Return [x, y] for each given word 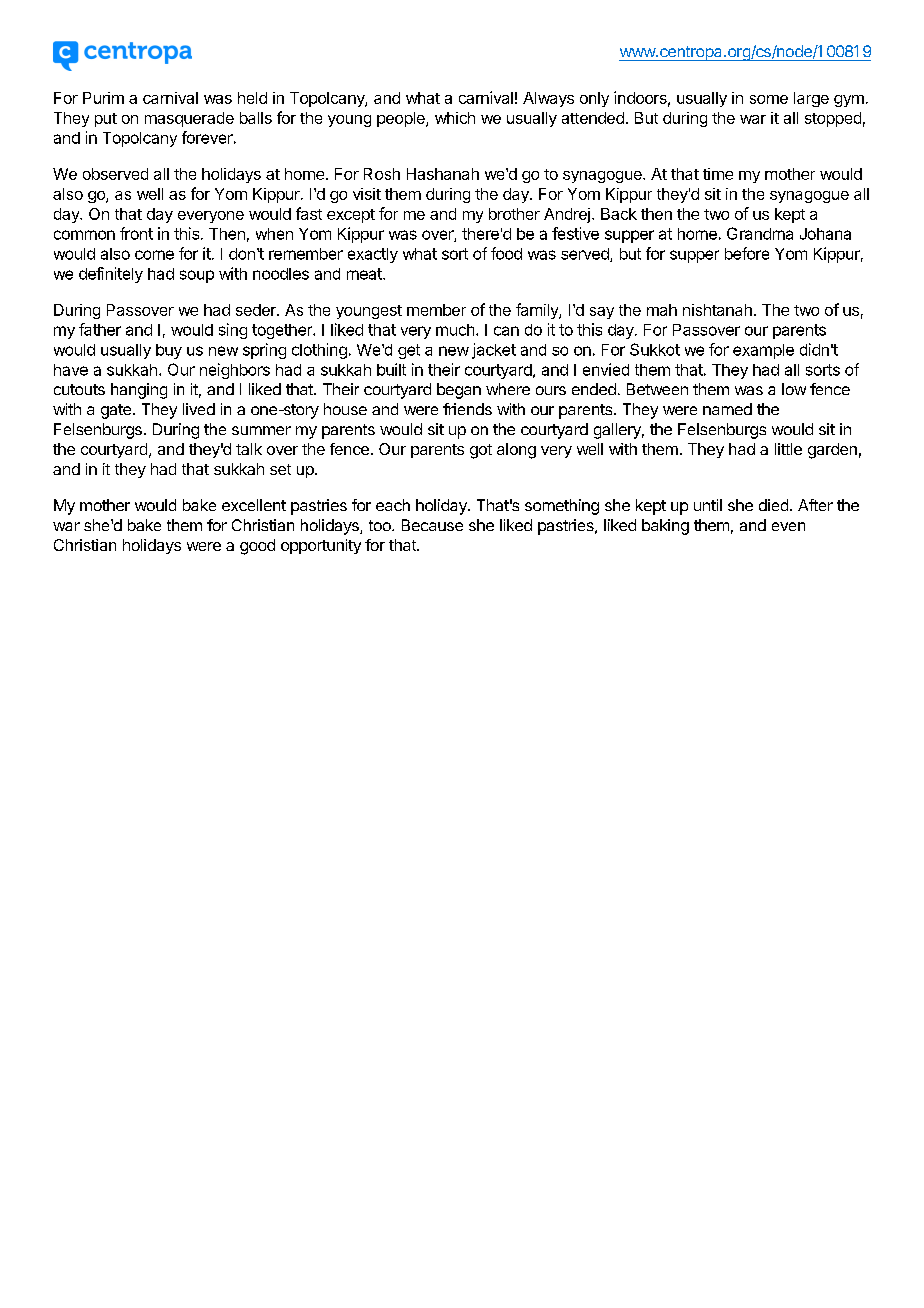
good [257, 547]
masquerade [189, 119]
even [788, 526]
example [763, 351]
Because [432, 525]
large [811, 99]
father [100, 329]
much [455, 330]
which [455, 118]
